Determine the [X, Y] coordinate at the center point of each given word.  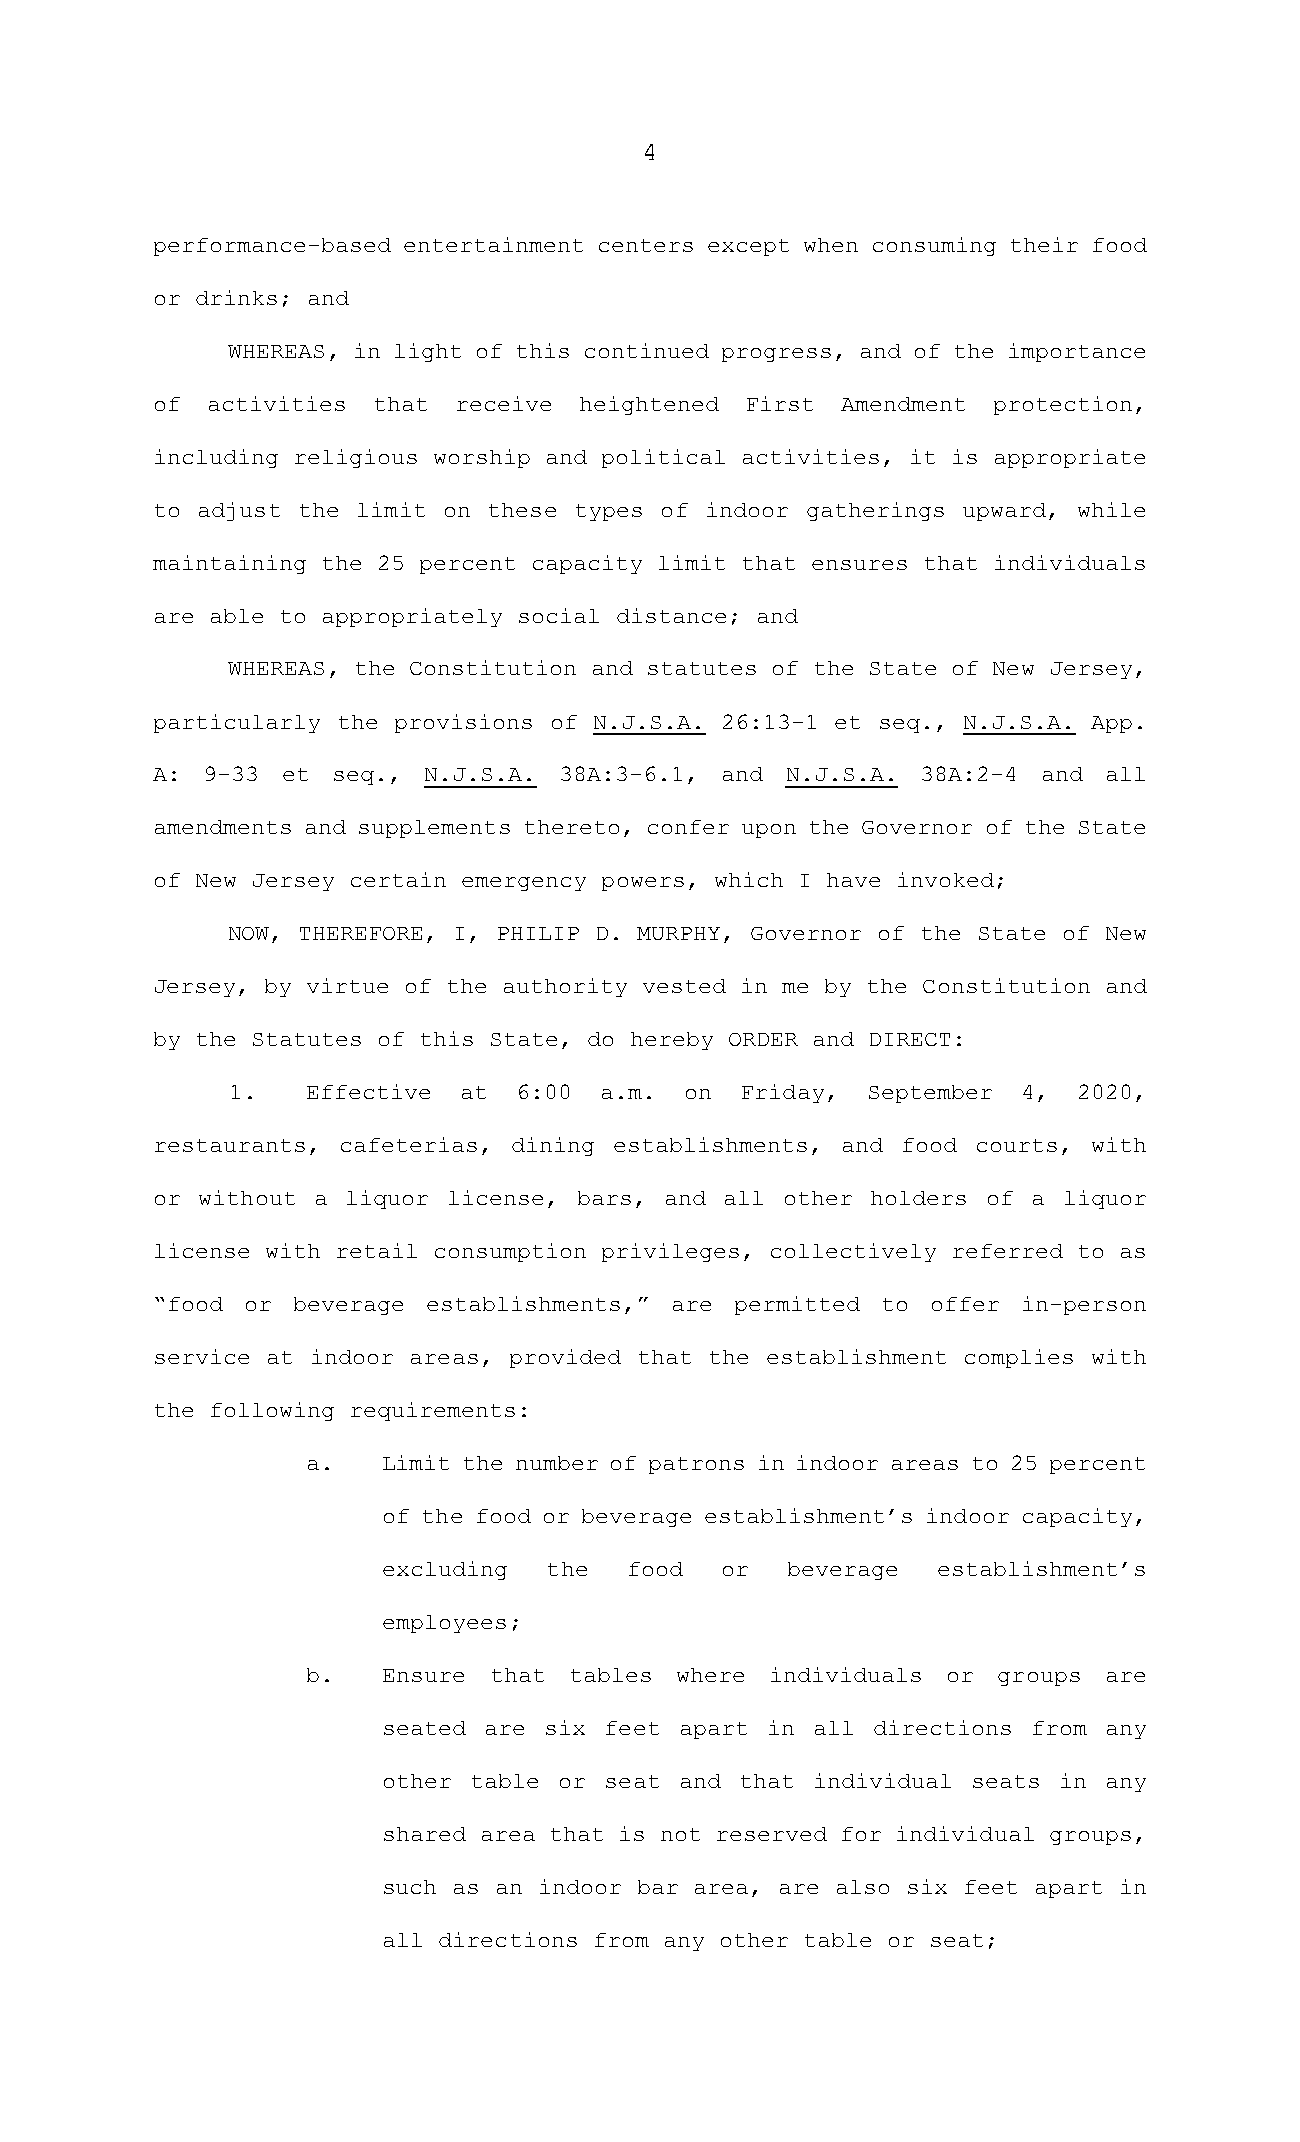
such [410, 1887]
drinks [236, 297]
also [863, 1887]
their [1044, 244]
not [680, 1834]
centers [646, 245]
